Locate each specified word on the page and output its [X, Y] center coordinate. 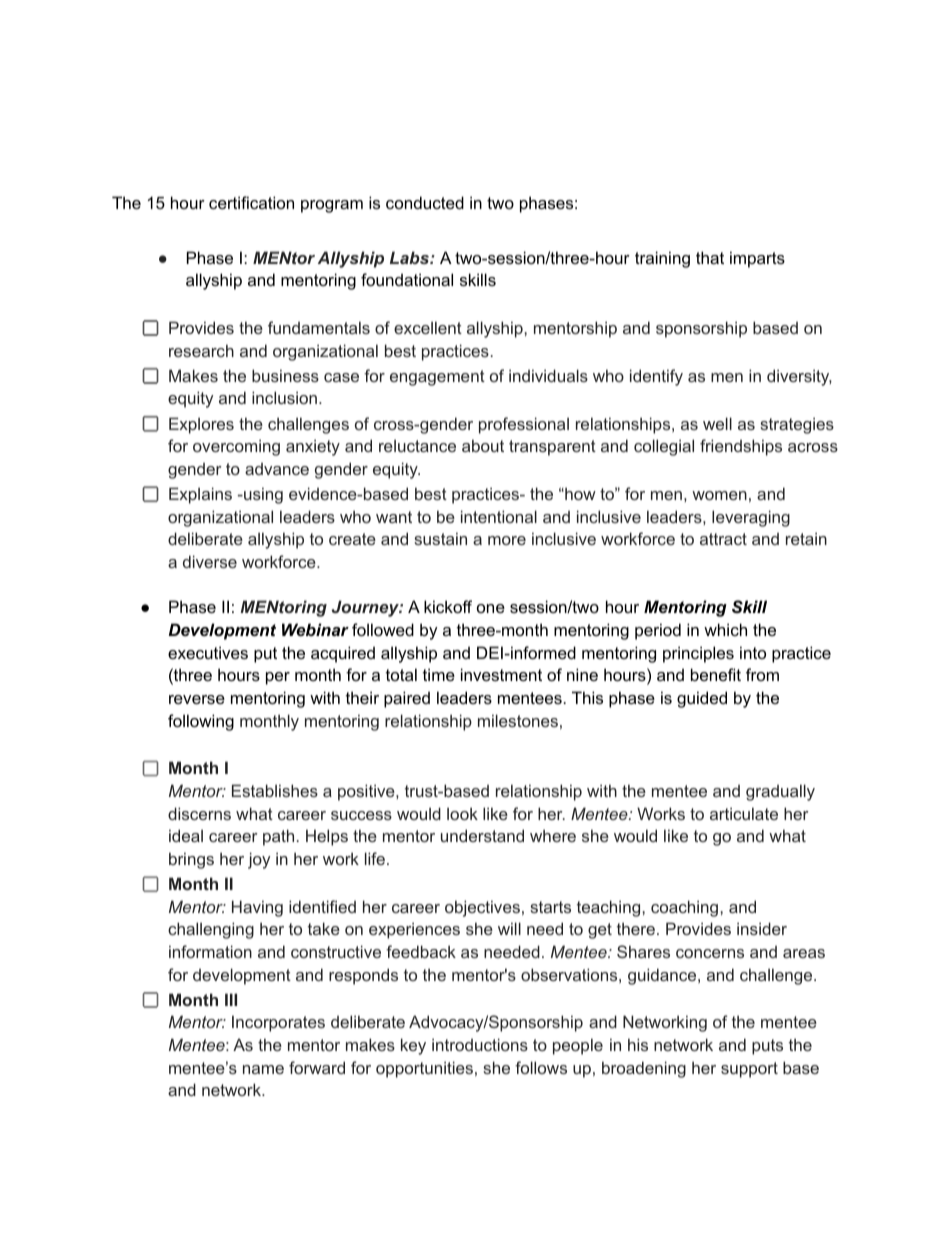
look [462, 813]
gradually [780, 792]
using [262, 495]
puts [767, 1047]
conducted [425, 202]
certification [251, 202]
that [710, 257]
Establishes [275, 790]
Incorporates [278, 1023]
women [719, 495]
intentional [499, 516]
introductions [480, 1044]
